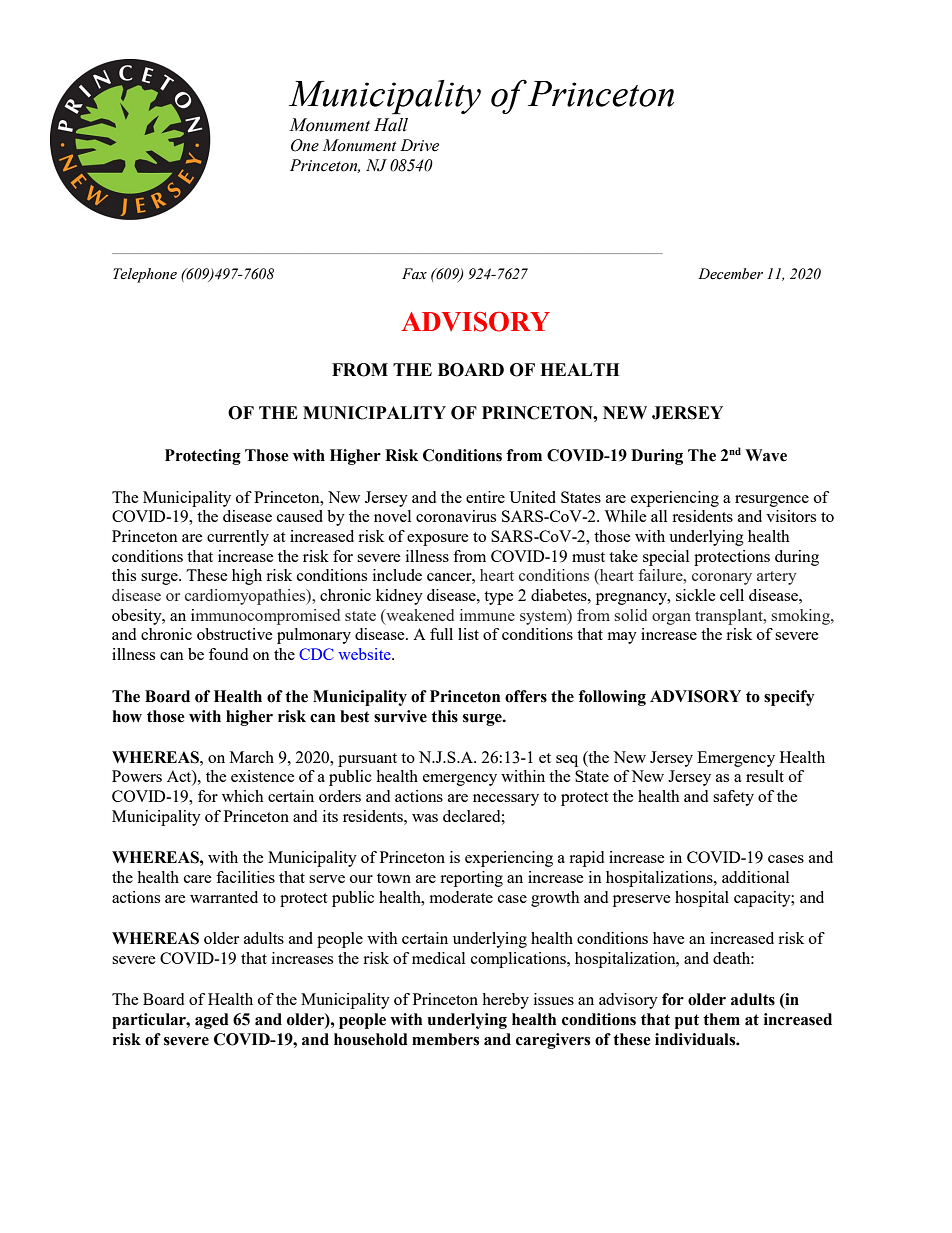 This image has width=952, height=1233. Describe the element at coordinates (789, 698) in the image. I see `specify` at that location.
